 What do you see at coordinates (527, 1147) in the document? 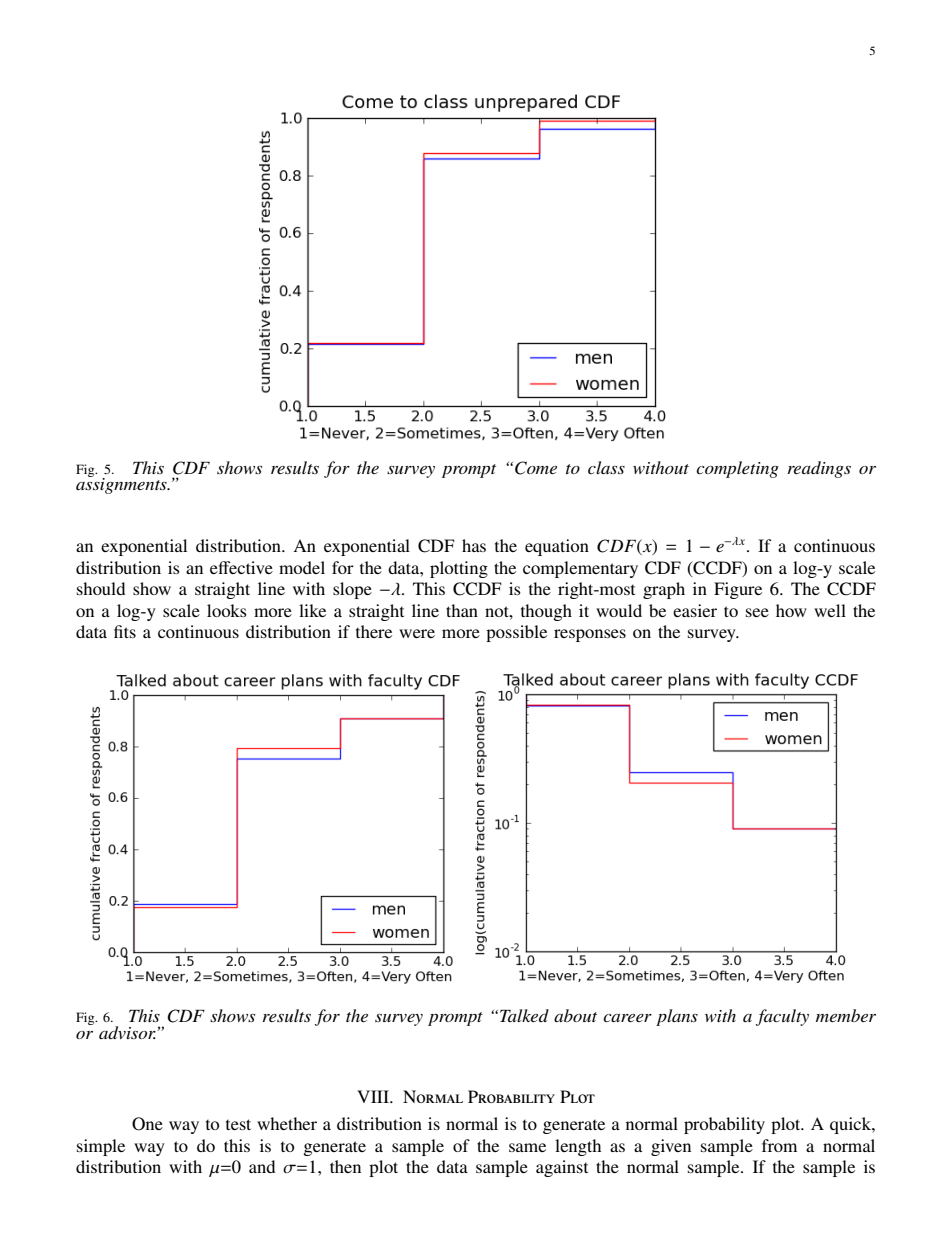
I see `same` at bounding box center [527, 1147].
